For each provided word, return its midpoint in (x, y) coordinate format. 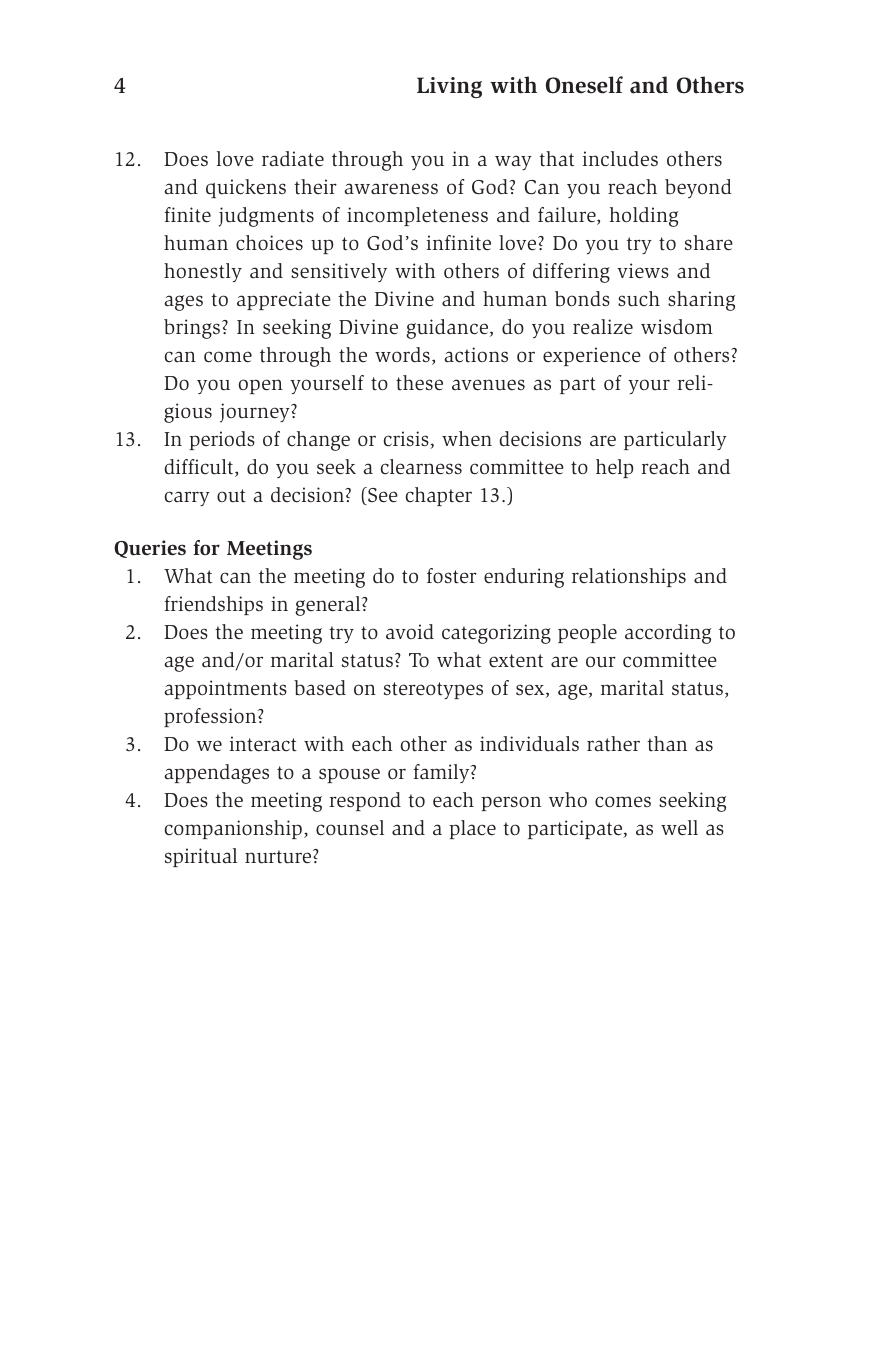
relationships (629, 577)
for (207, 547)
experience (592, 356)
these (419, 383)
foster (452, 576)
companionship (233, 829)
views (643, 271)
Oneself (584, 85)
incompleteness (417, 216)
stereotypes (433, 690)
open (261, 386)
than (667, 744)
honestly (203, 272)
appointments (225, 689)
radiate (293, 159)
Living (449, 87)
